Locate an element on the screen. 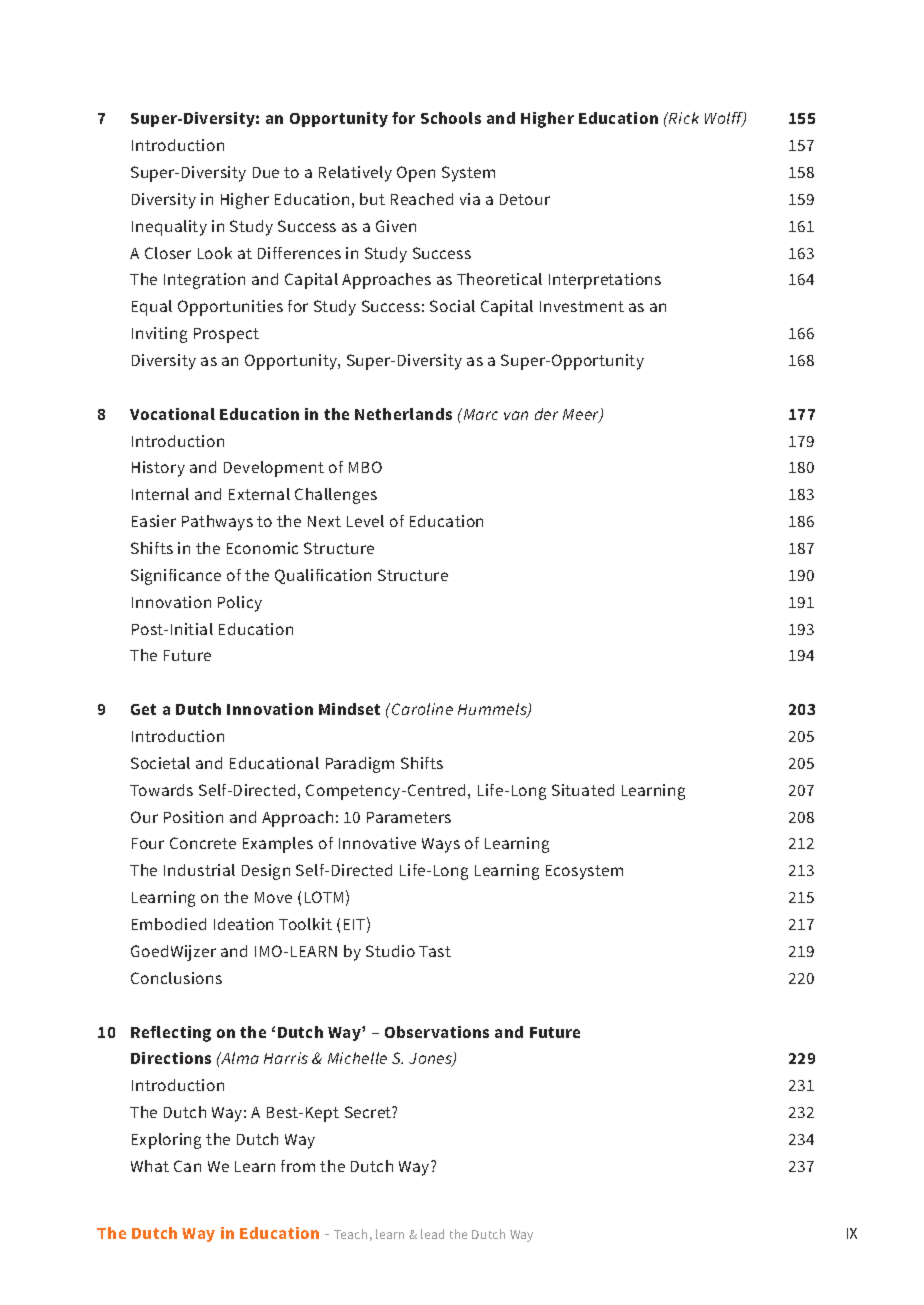 The height and width of the screenshot is (1305, 924). Netherlands is located at coordinates (403, 414).
